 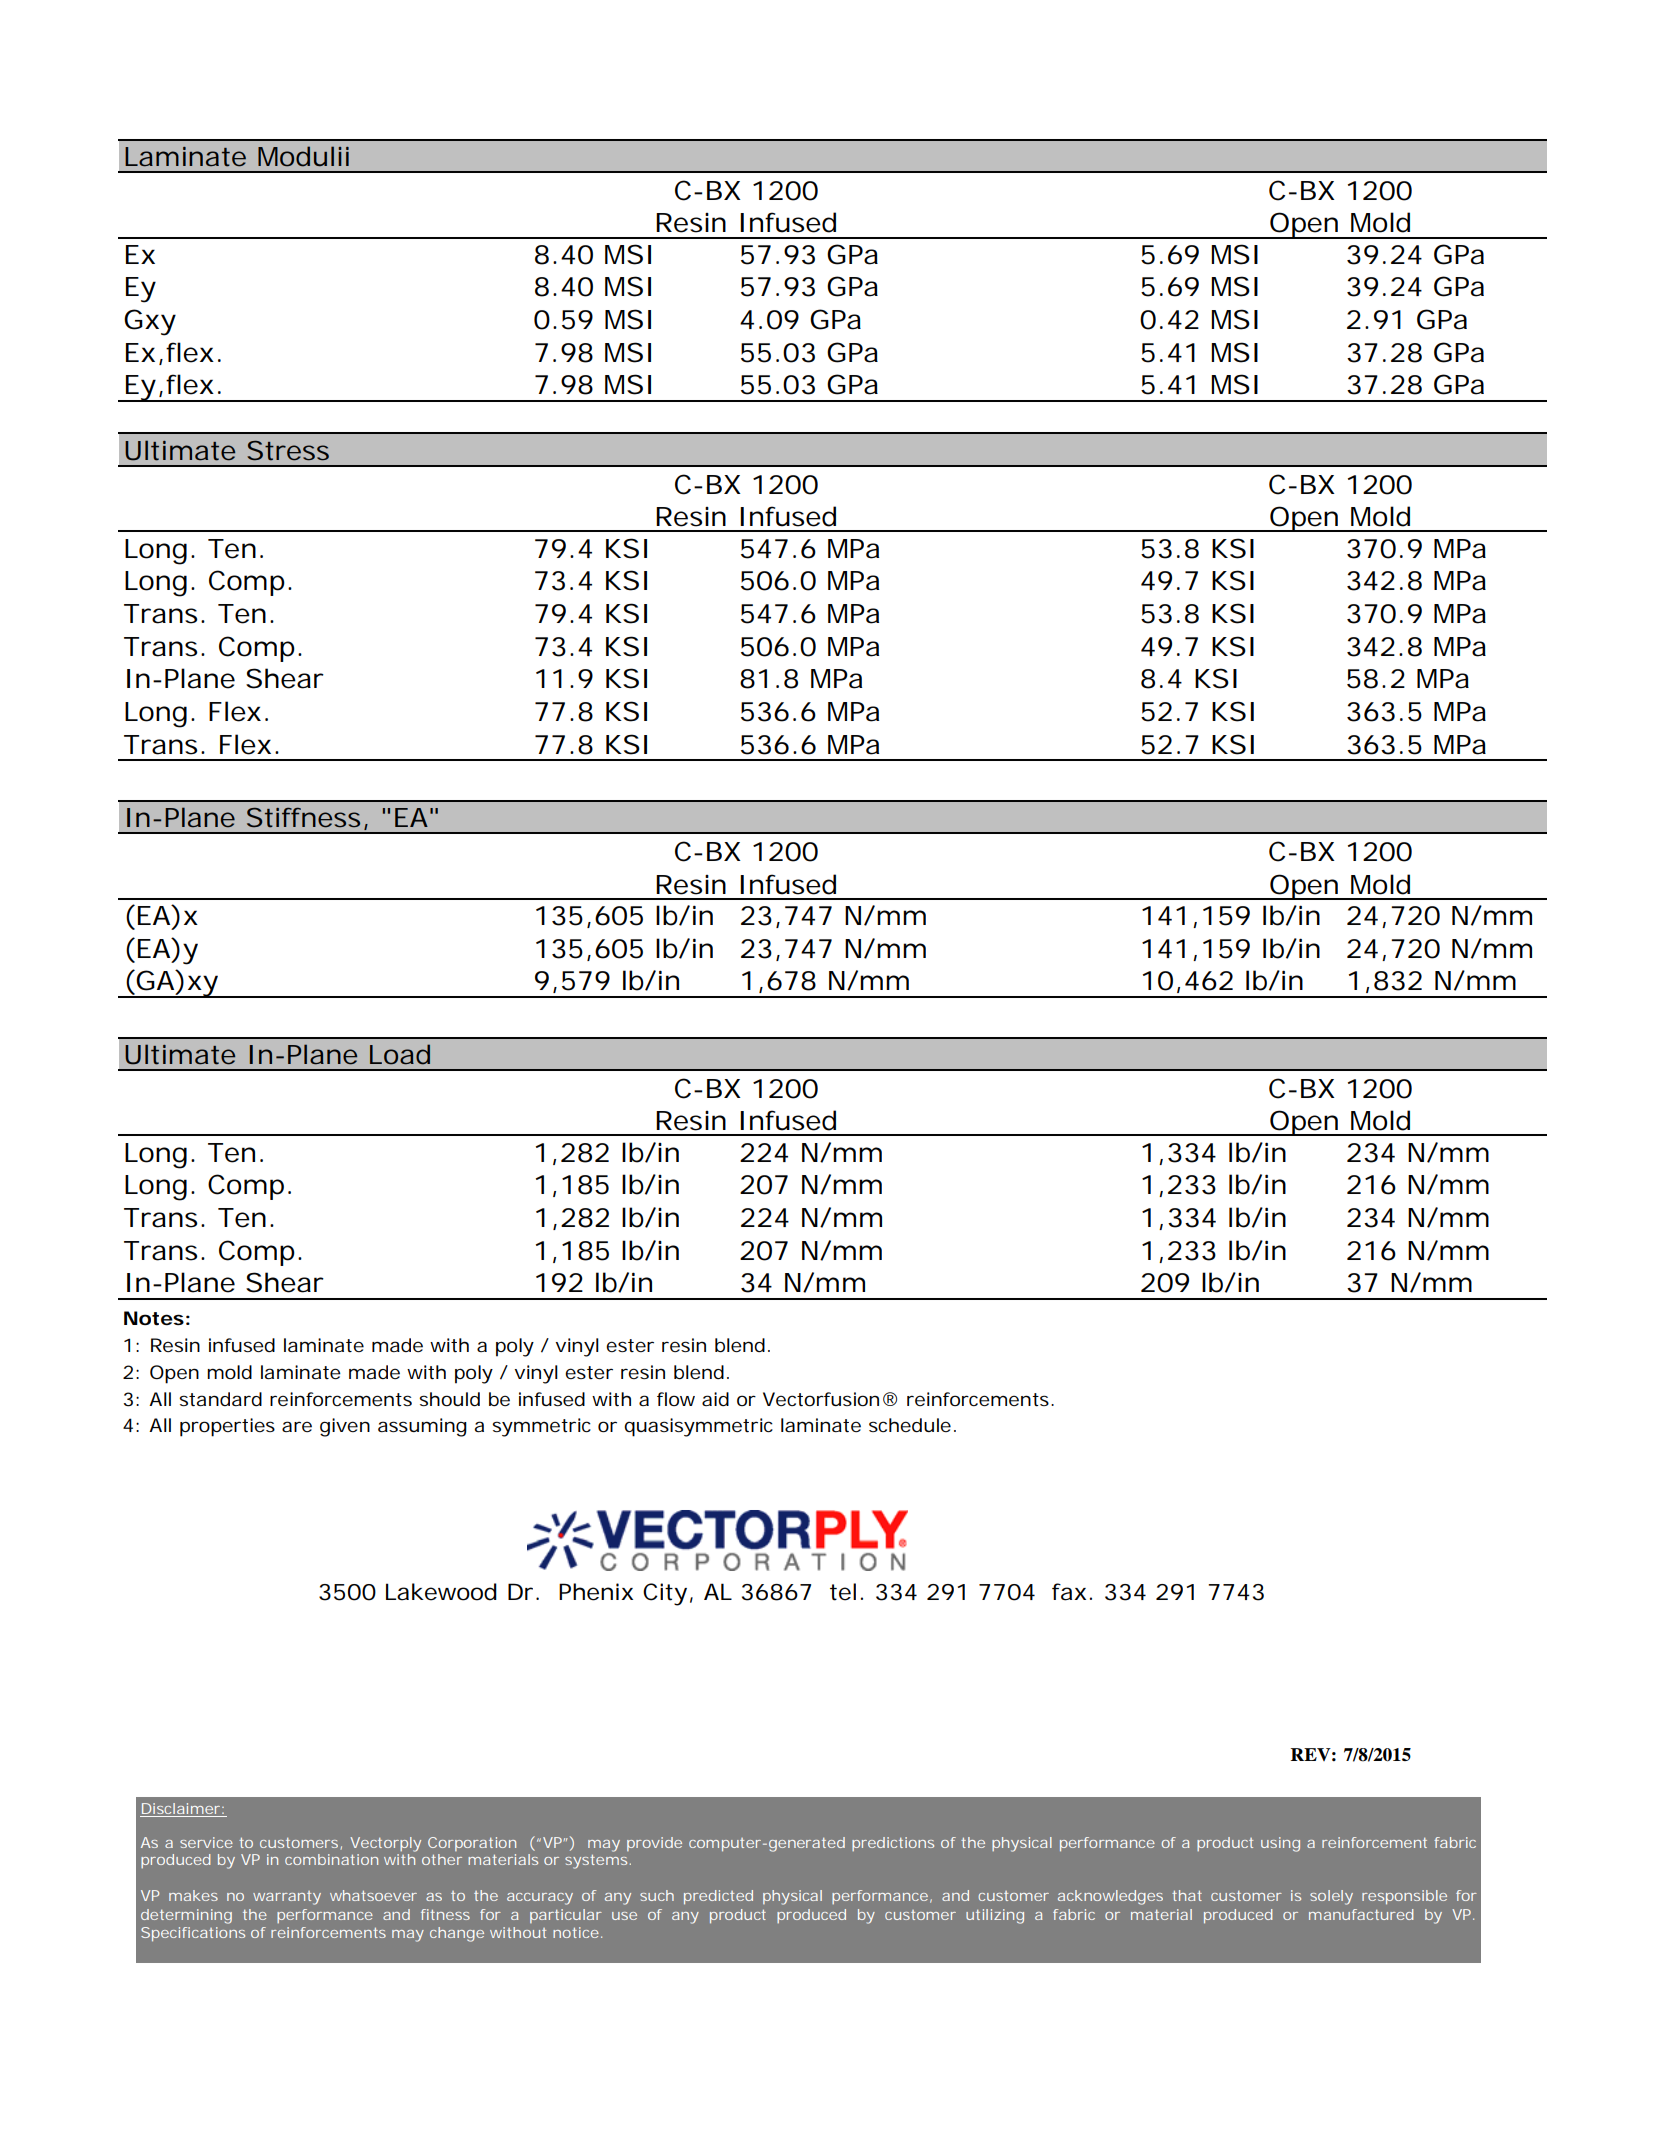 What do you see at coordinates (910, 1425) in the screenshot?
I see `schedule` at bounding box center [910, 1425].
